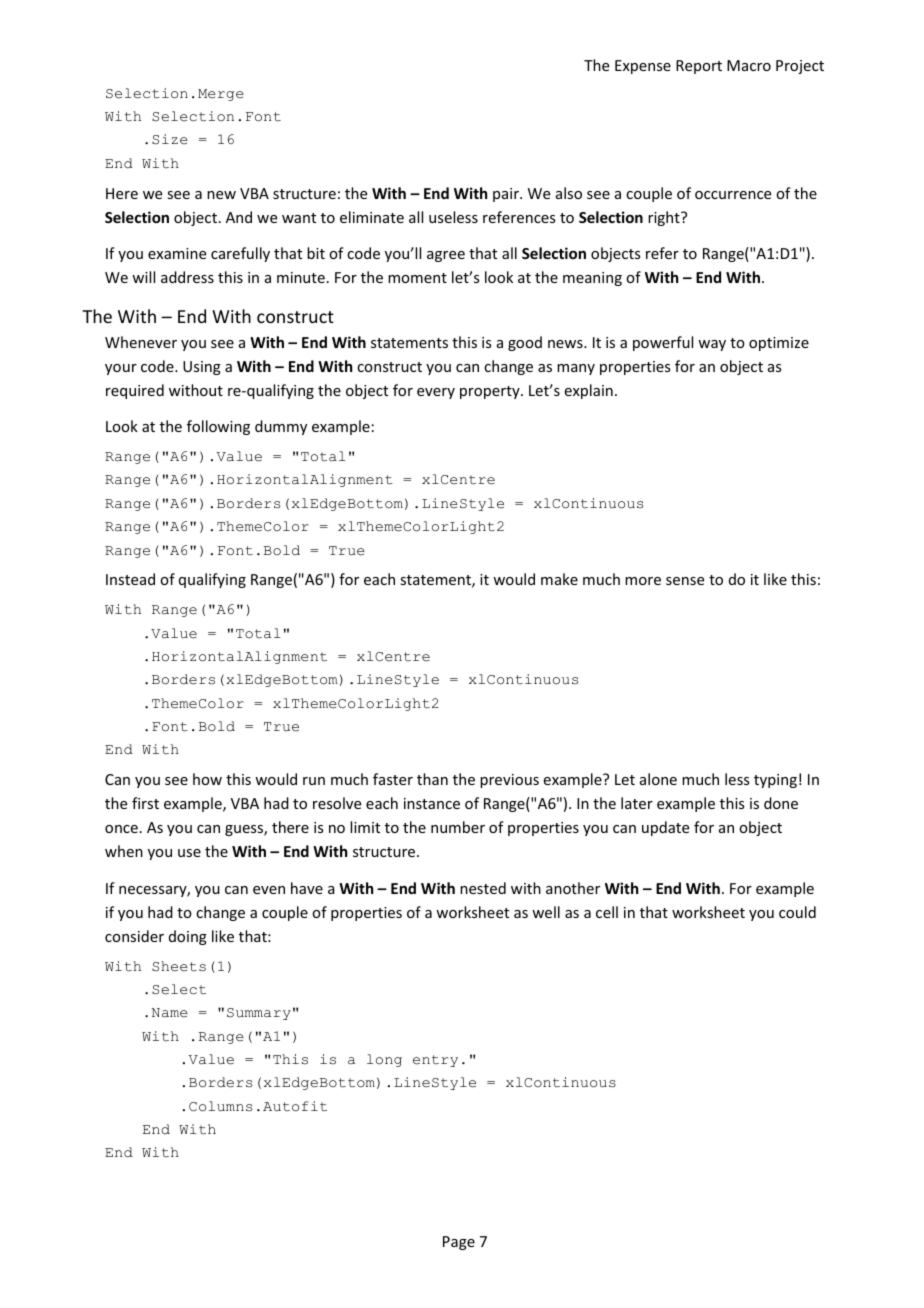 This page has height=1308, width=924. I want to click on sense, so click(685, 581).
